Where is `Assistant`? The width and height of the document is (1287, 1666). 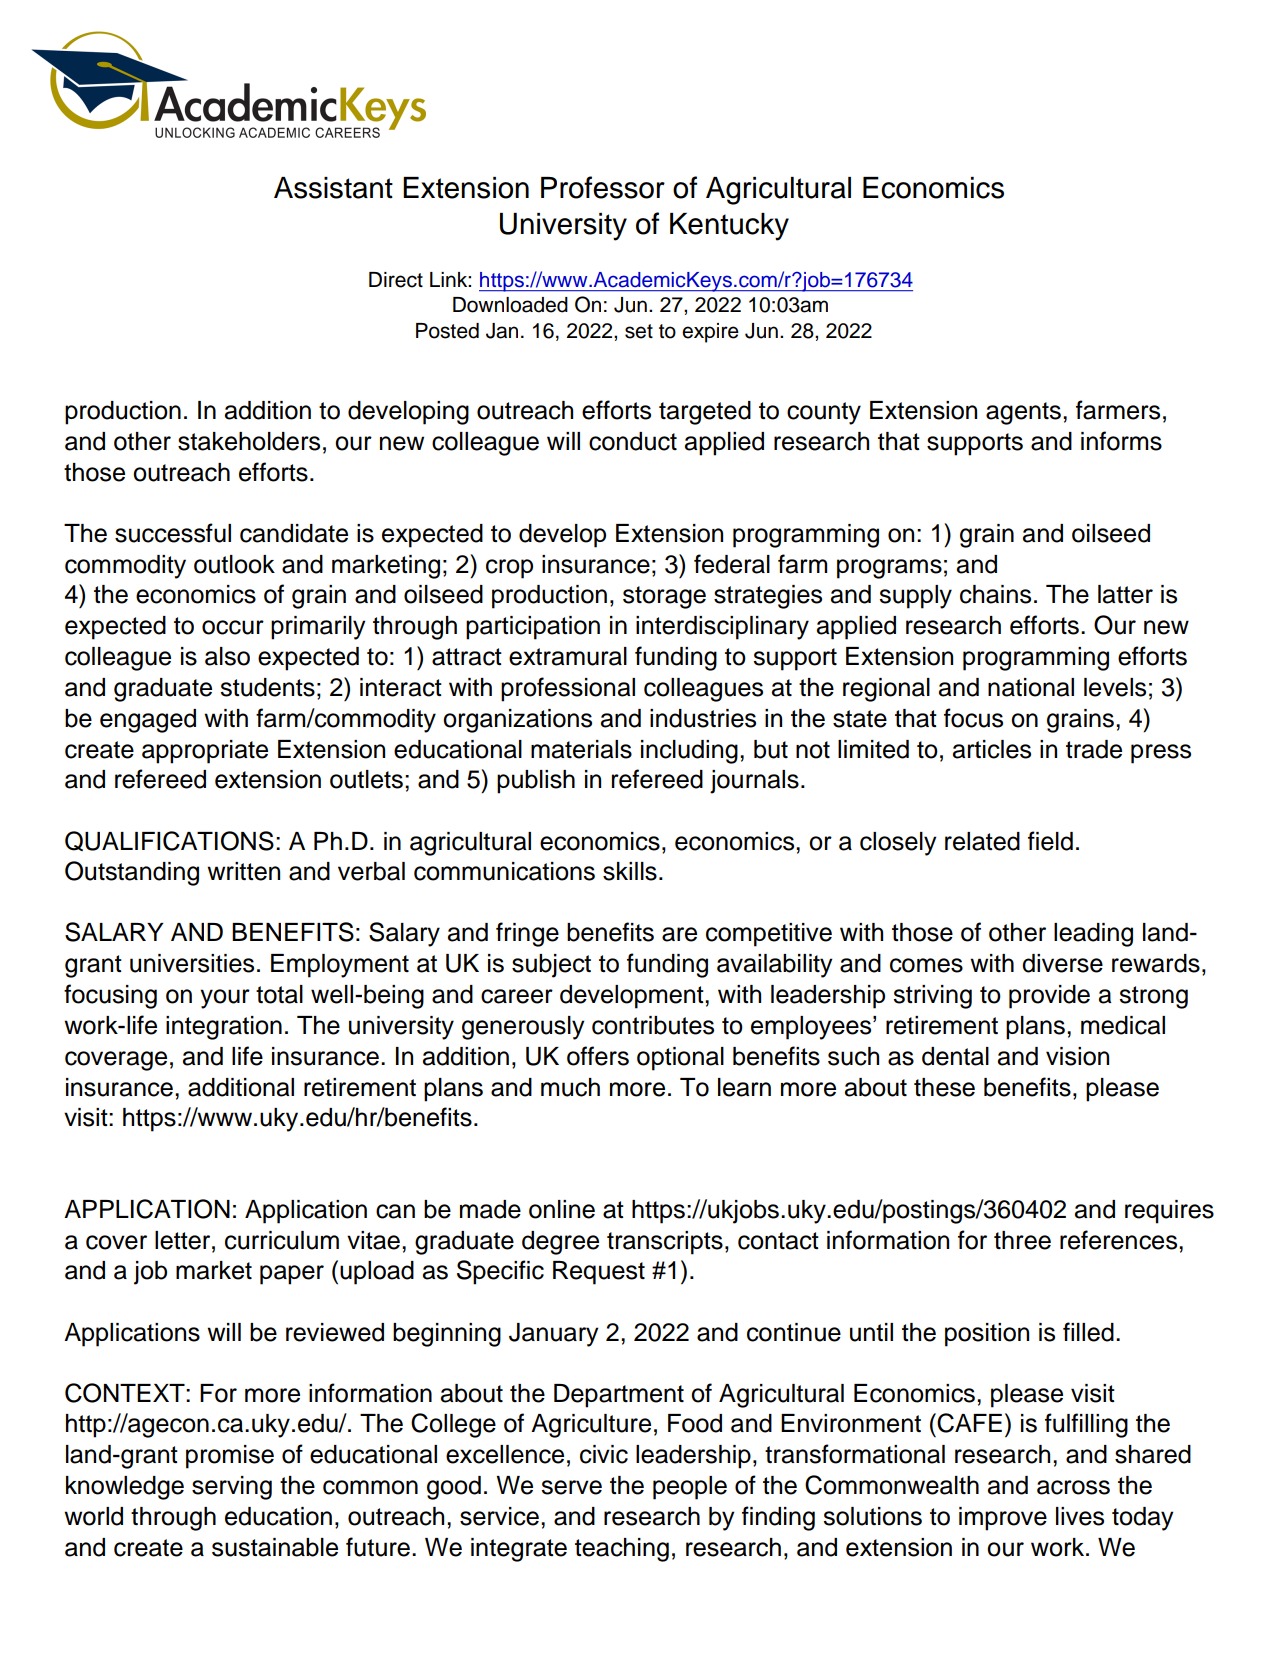 Assistant is located at coordinates (333, 188).
